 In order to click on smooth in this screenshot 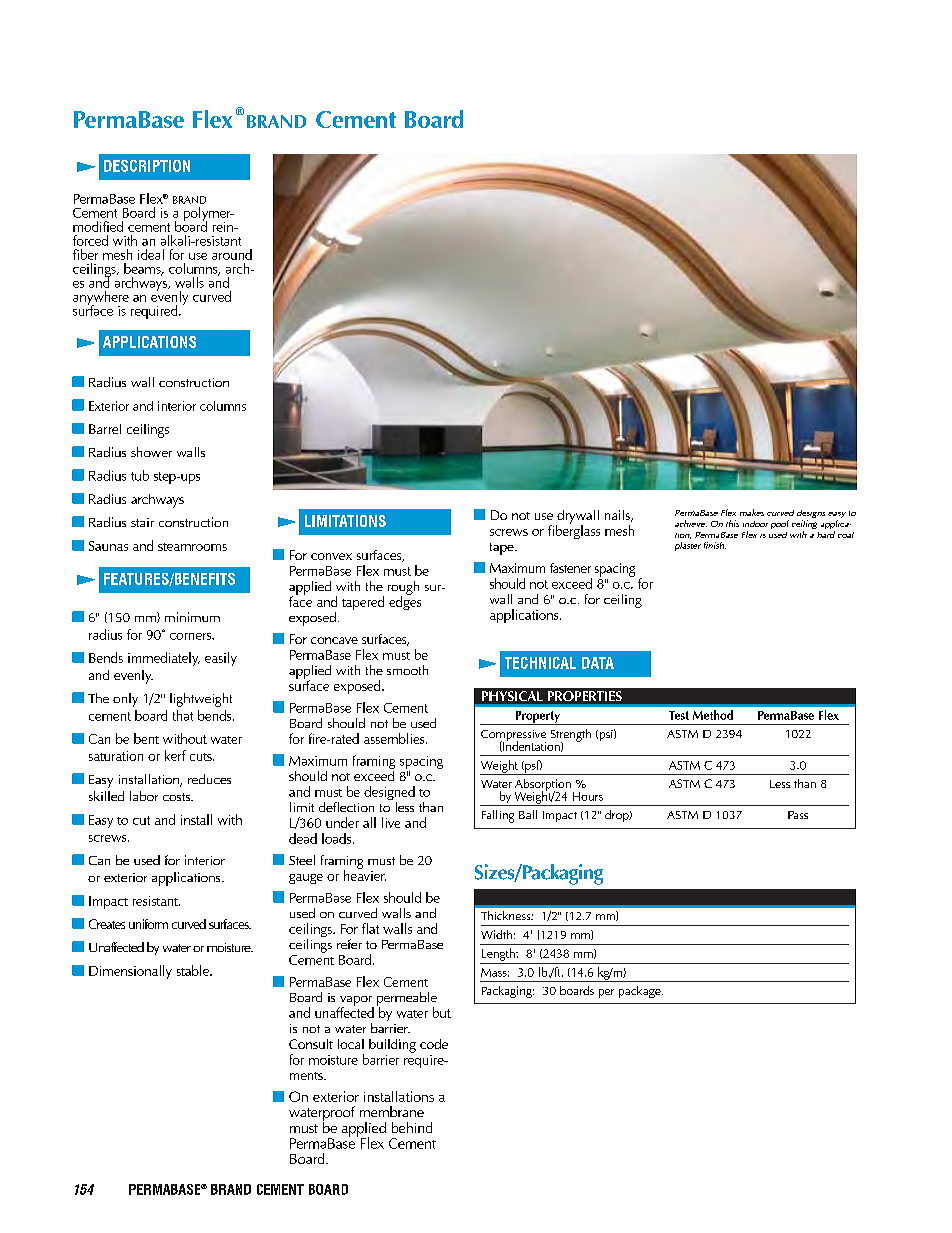, I will do `click(407, 670)`.
